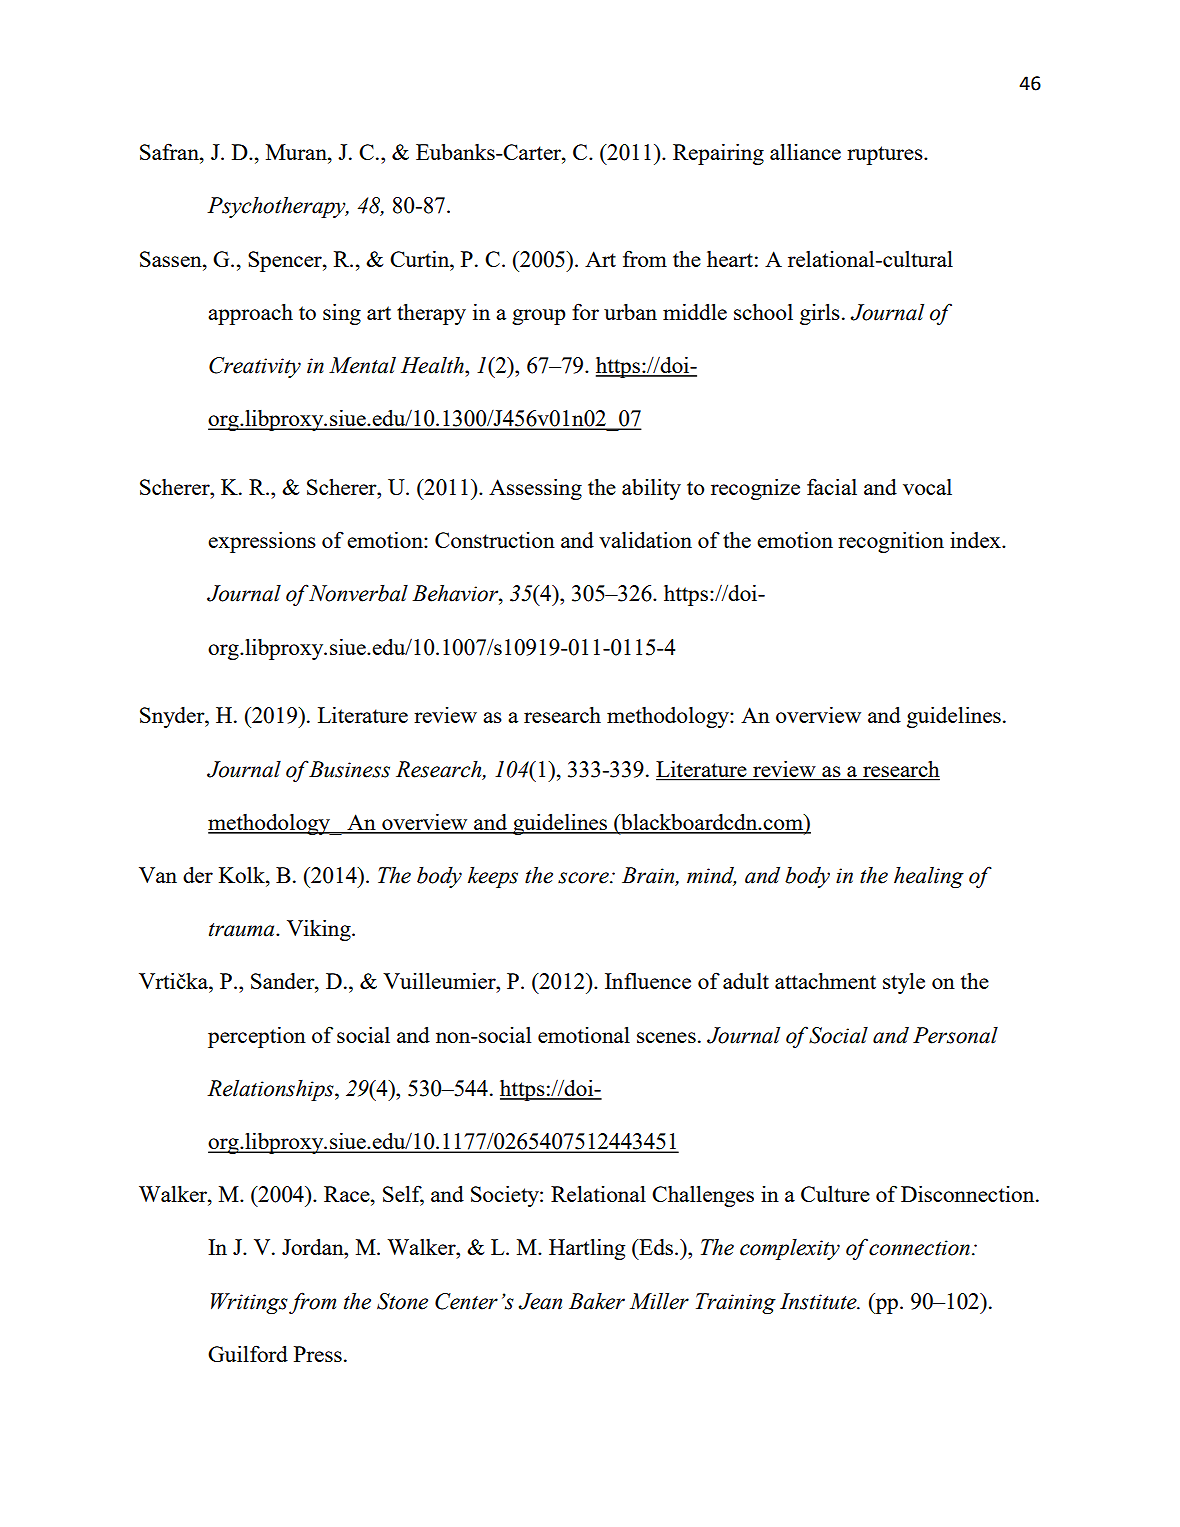 The width and height of the image is (1180, 1527). What do you see at coordinates (718, 154) in the image?
I see `Repairing` at bounding box center [718, 154].
